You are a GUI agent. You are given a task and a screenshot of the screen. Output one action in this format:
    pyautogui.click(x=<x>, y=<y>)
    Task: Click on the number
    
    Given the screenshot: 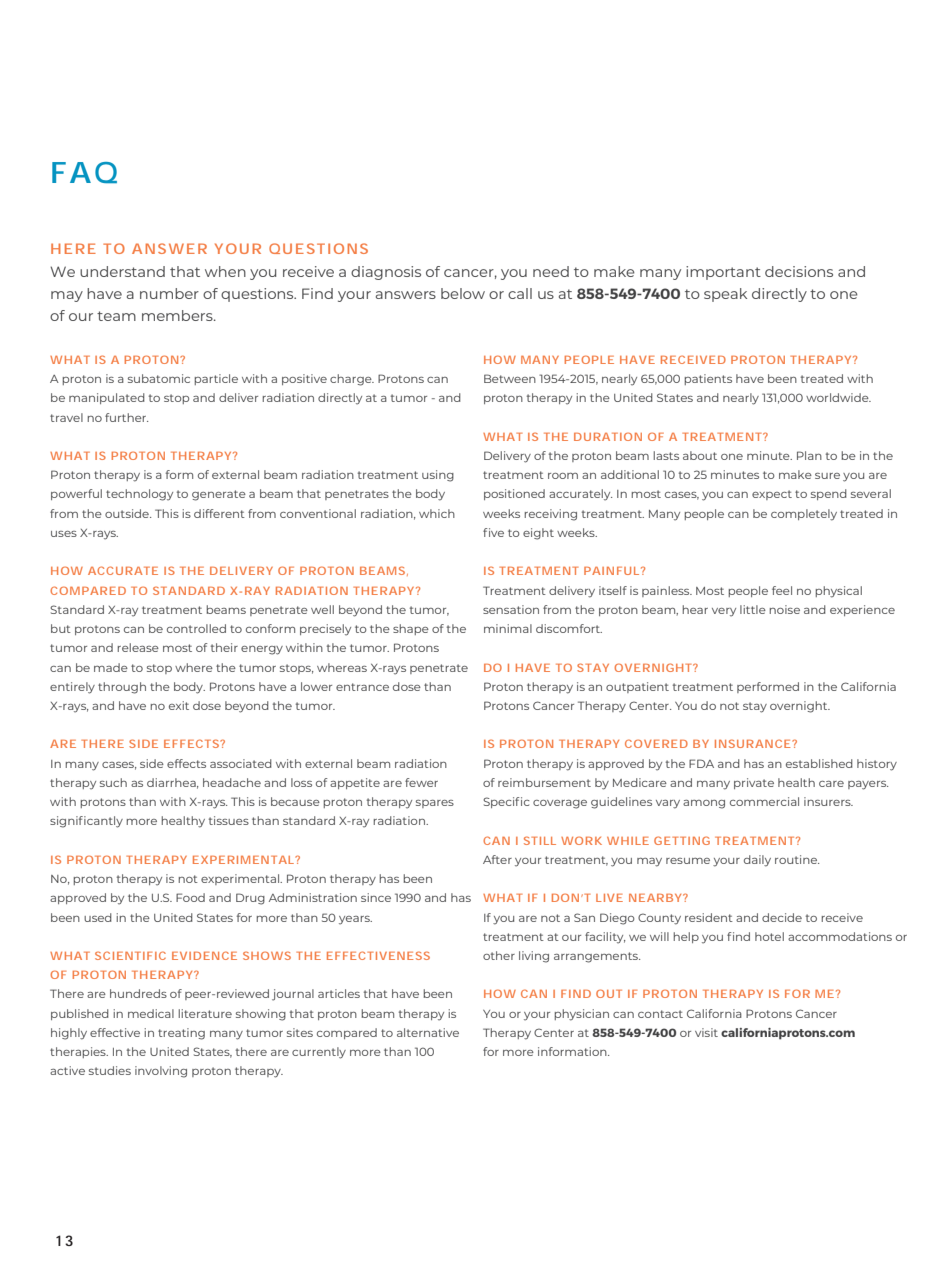 What is the action you would take?
    pyautogui.click(x=169, y=293)
